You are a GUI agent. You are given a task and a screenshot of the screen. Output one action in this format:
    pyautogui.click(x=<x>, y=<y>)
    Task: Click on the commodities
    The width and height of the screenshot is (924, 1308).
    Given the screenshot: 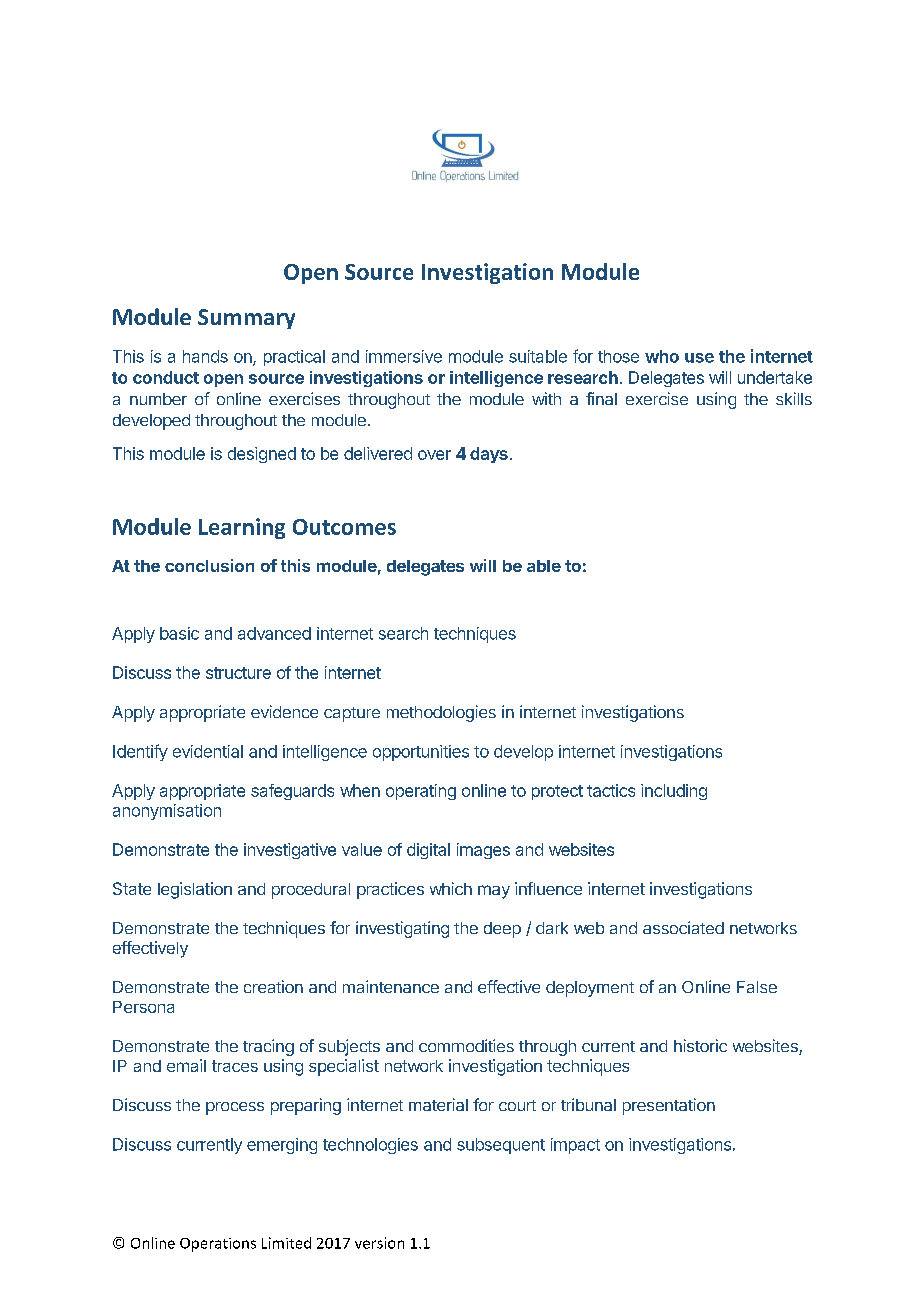 What is the action you would take?
    pyautogui.click(x=466, y=1045)
